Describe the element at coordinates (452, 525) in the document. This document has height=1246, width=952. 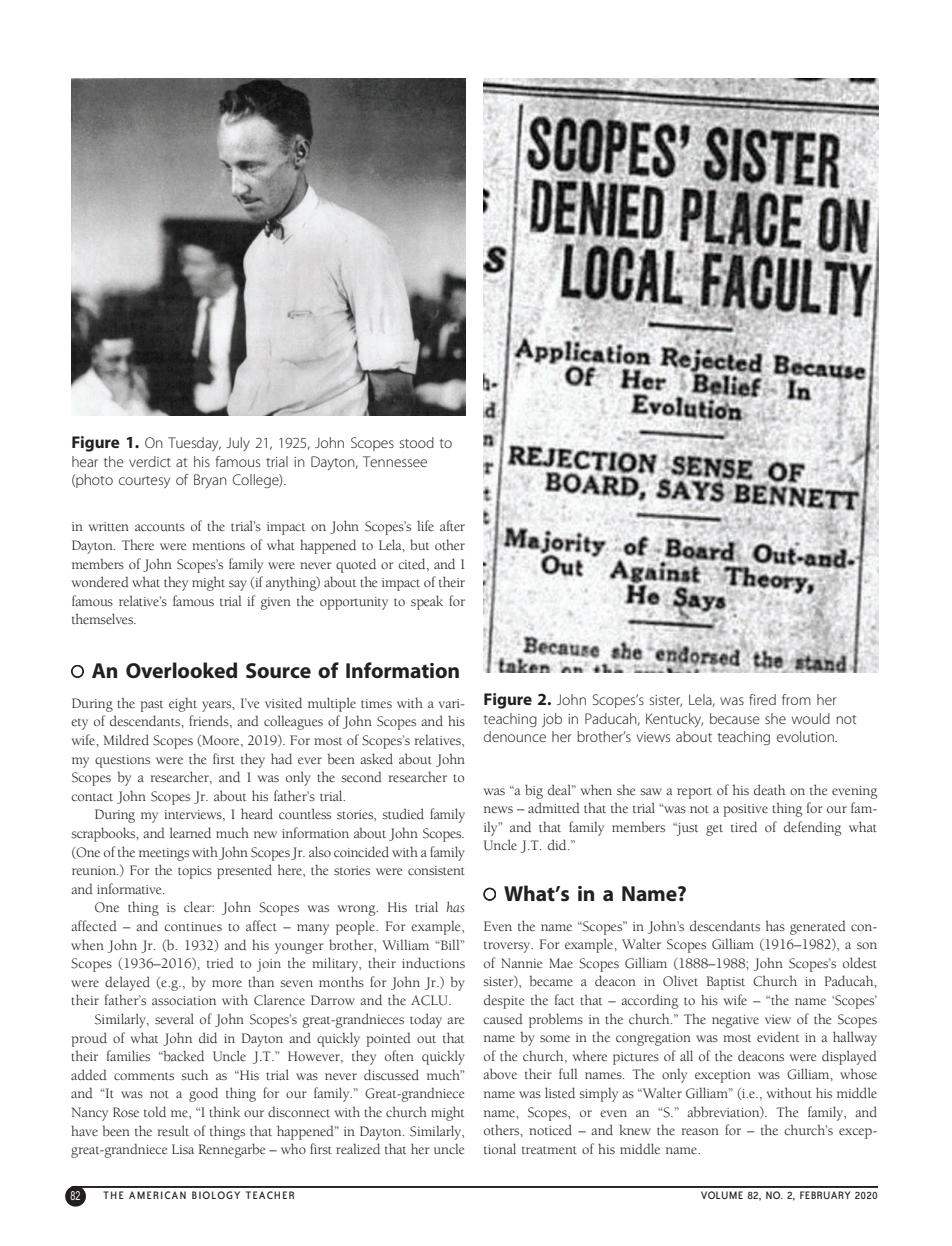
I see `after` at that location.
